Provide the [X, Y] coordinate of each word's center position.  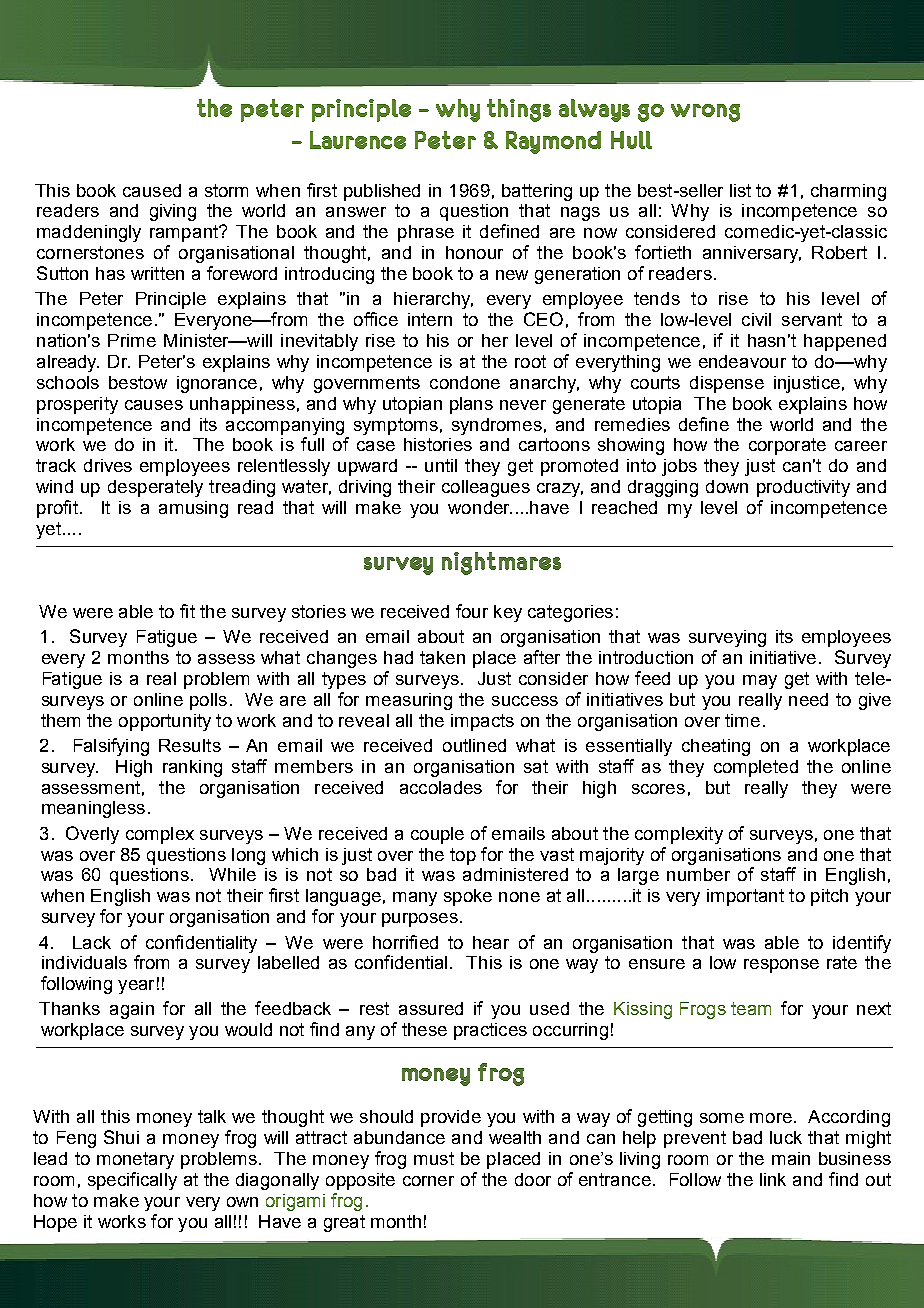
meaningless [93, 809]
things [519, 110]
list [740, 190]
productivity [803, 488]
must [434, 1158]
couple [437, 835]
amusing [193, 509]
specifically [132, 1181]
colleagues [486, 488]
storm [226, 190]
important [745, 897]
